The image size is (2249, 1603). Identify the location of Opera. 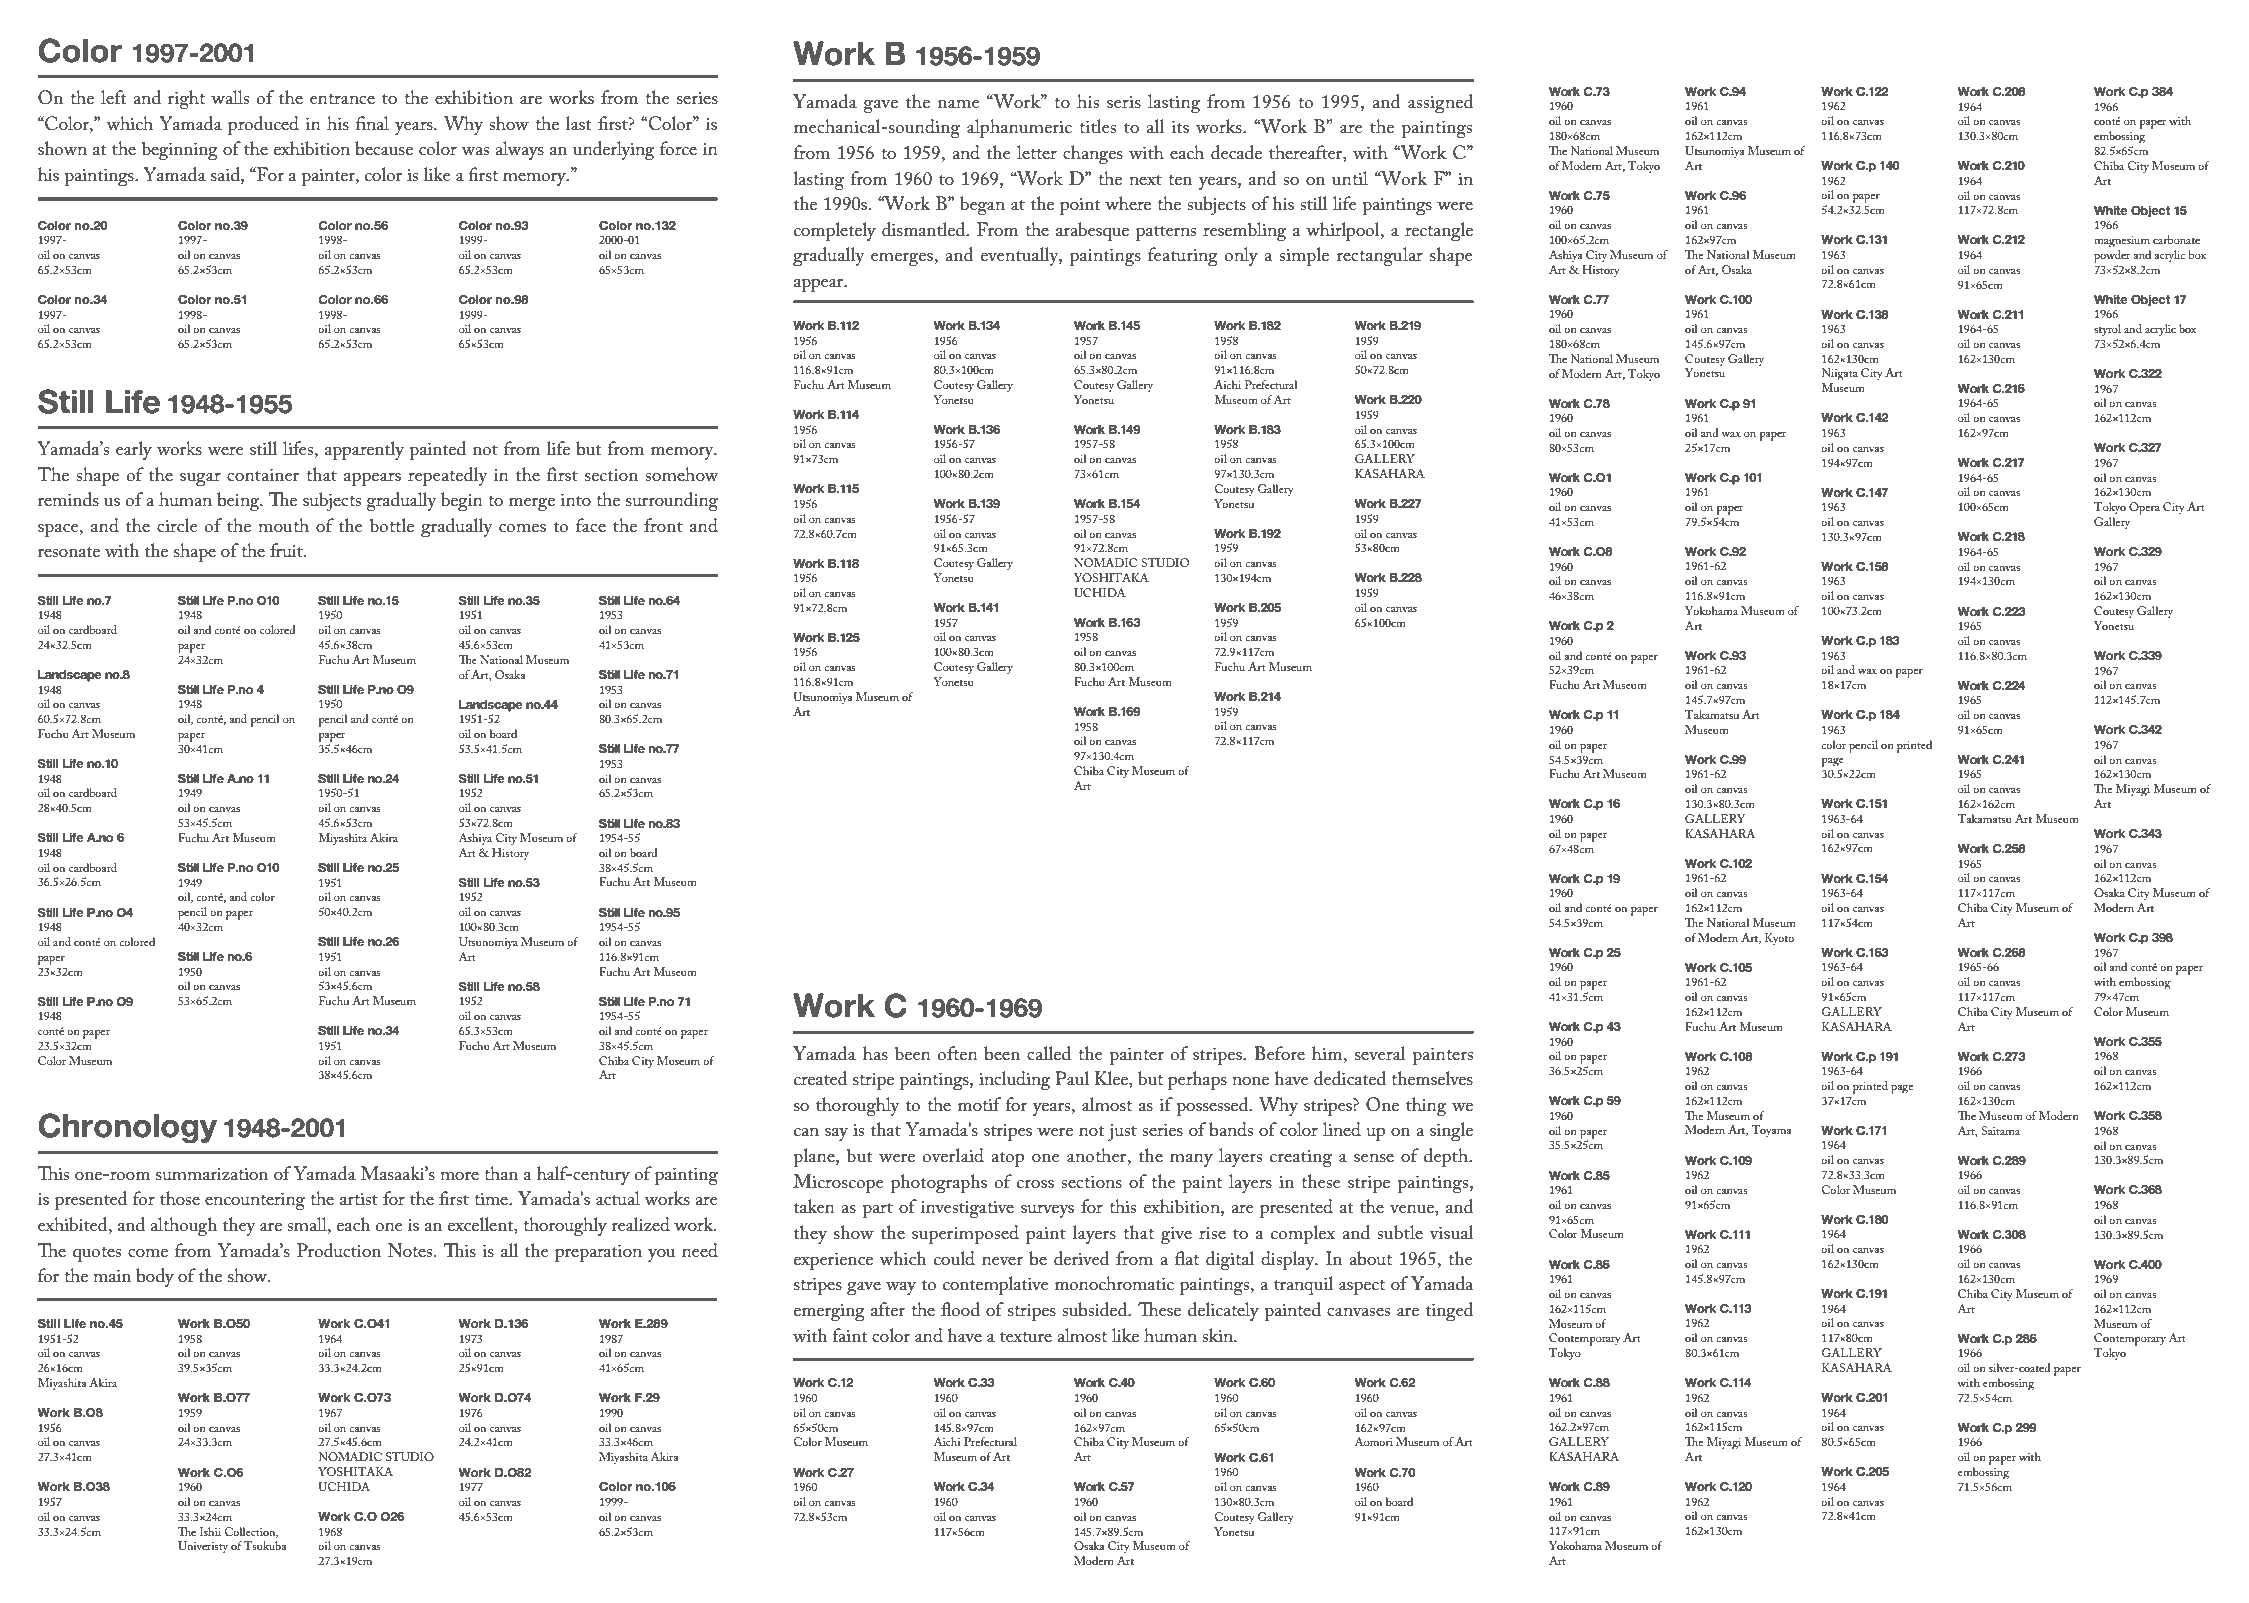
(2144, 508).
